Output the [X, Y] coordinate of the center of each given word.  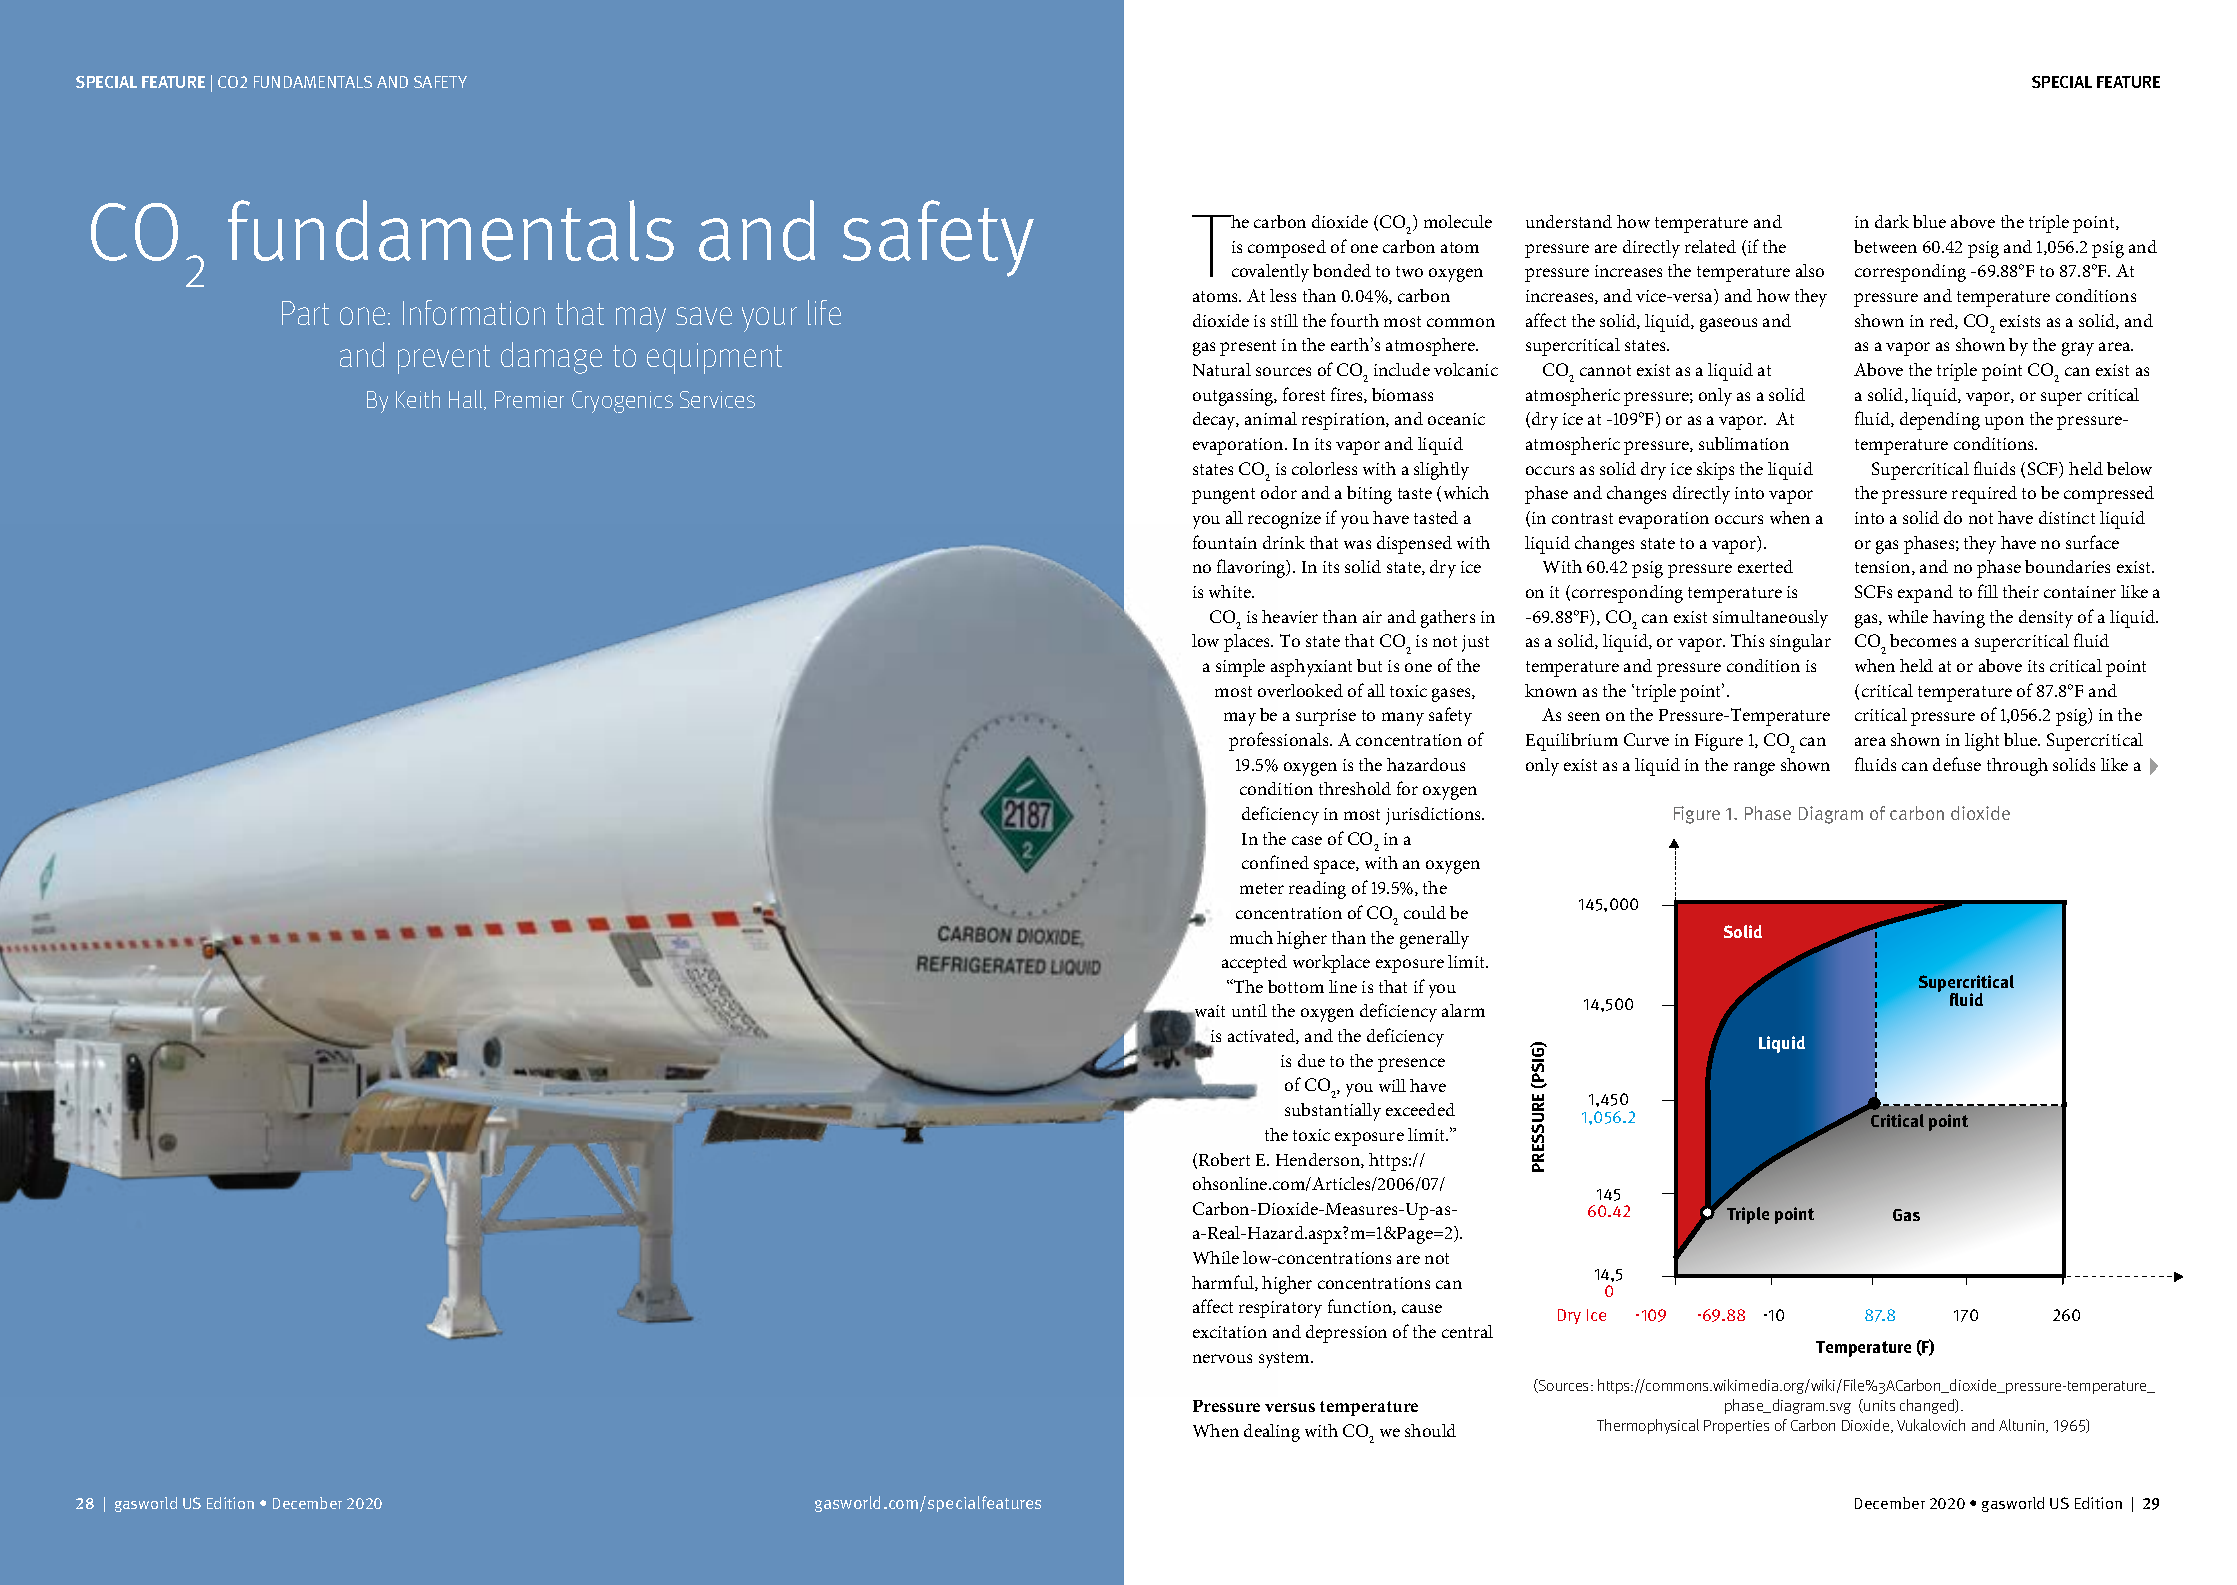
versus [1290, 1407]
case [1307, 840]
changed [1928, 1406]
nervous [1222, 1358]
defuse [1957, 764]
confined [1275, 862]
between [1885, 246]
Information [474, 312]
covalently [1270, 273]
